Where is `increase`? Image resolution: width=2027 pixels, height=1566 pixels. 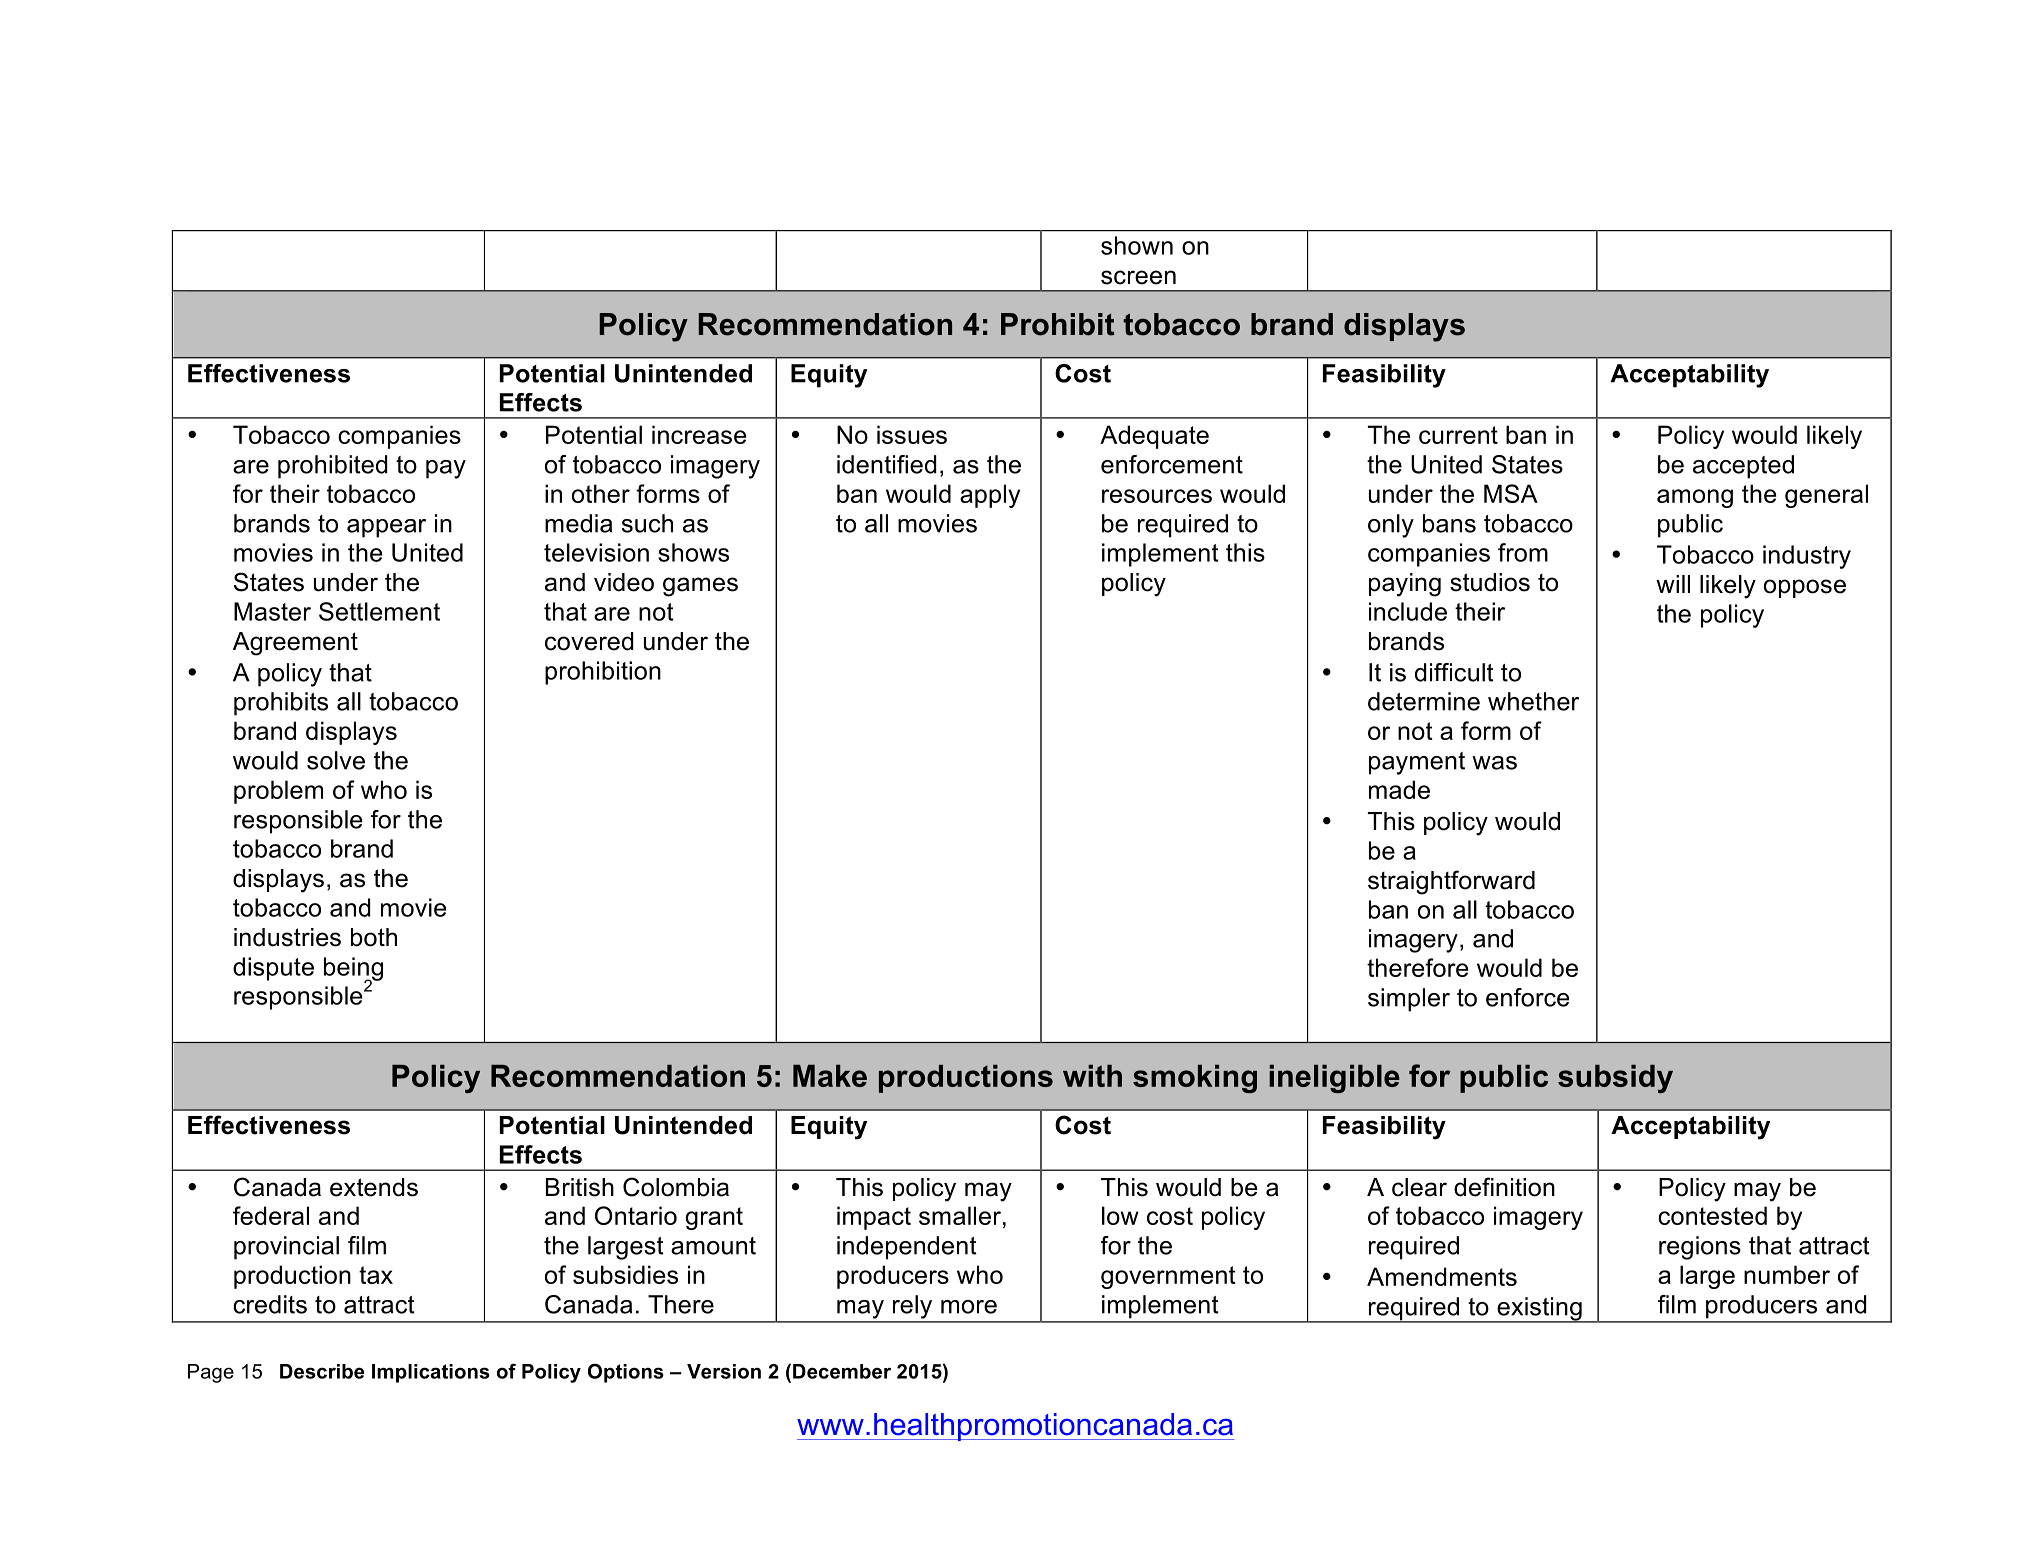 increase is located at coordinates (699, 434).
